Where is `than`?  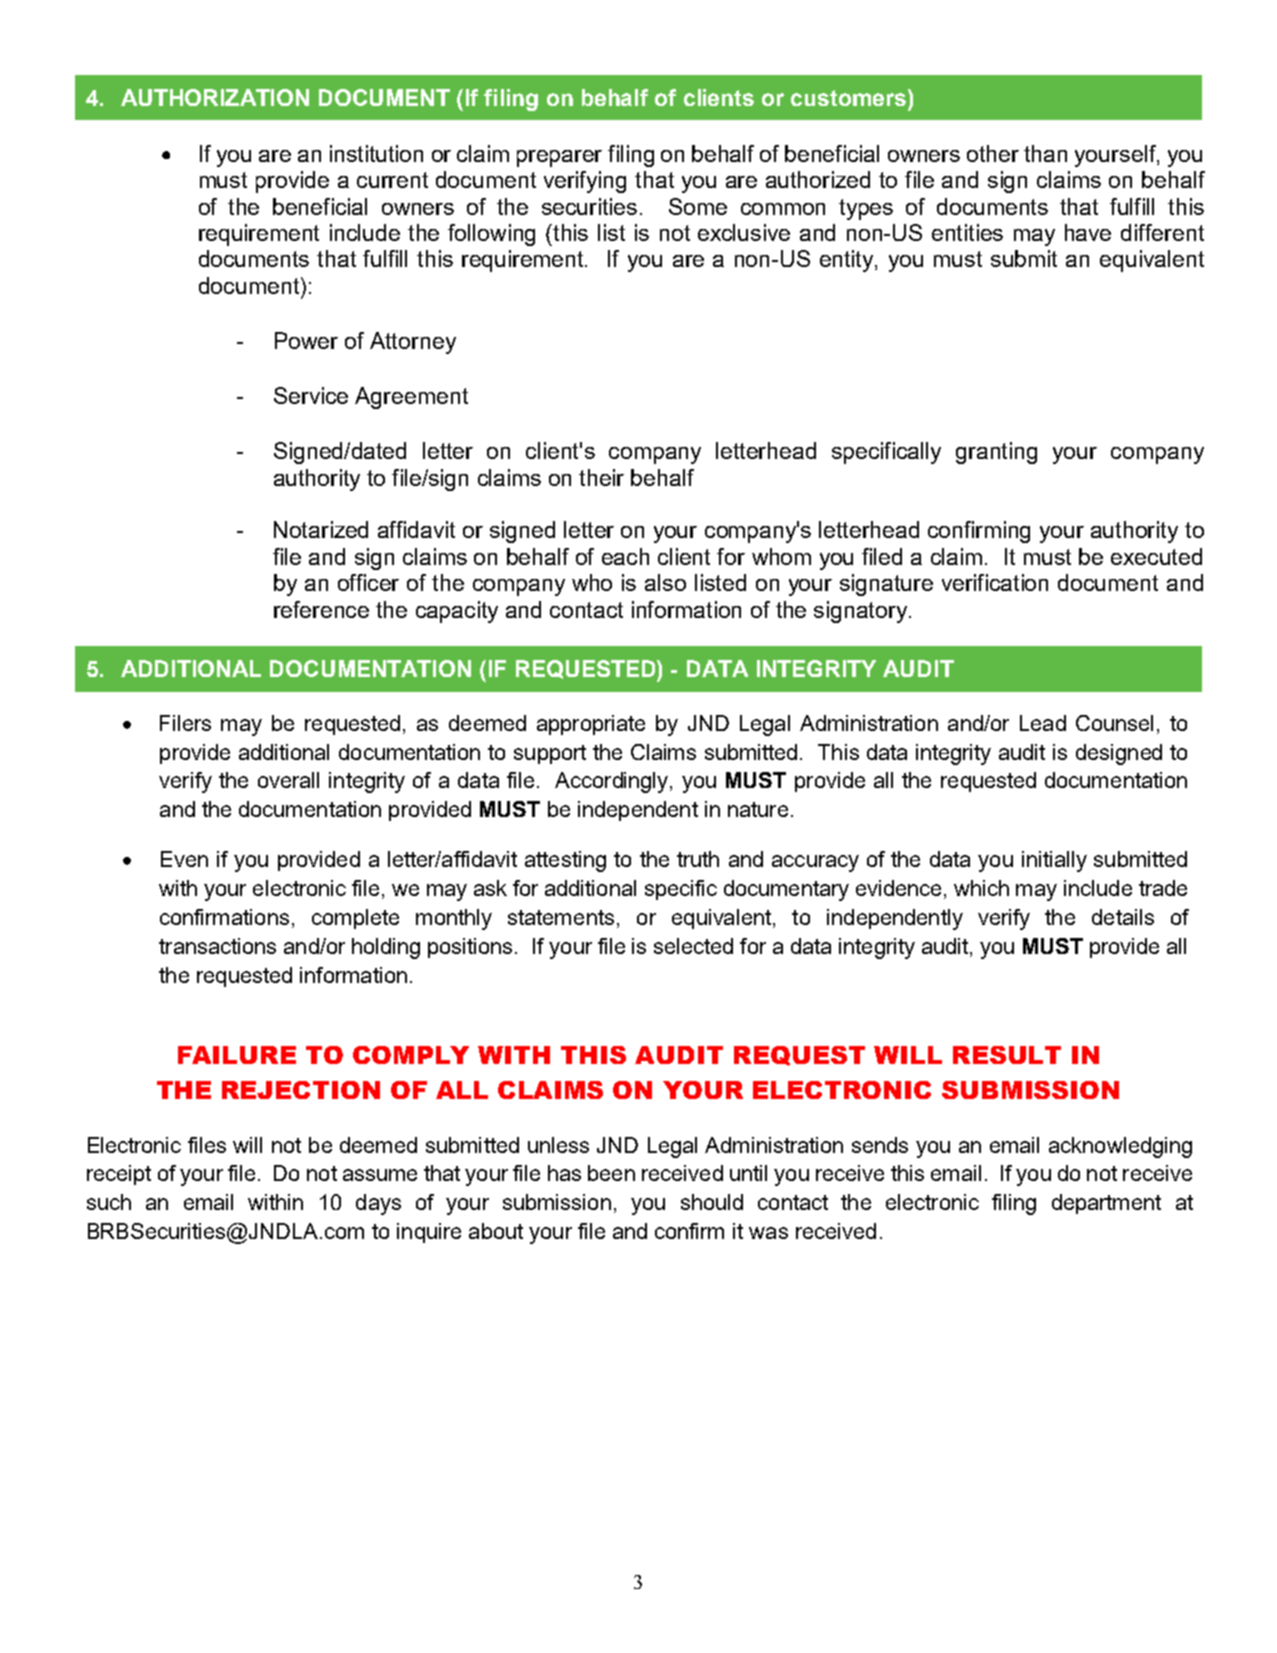 than is located at coordinates (1045, 153).
